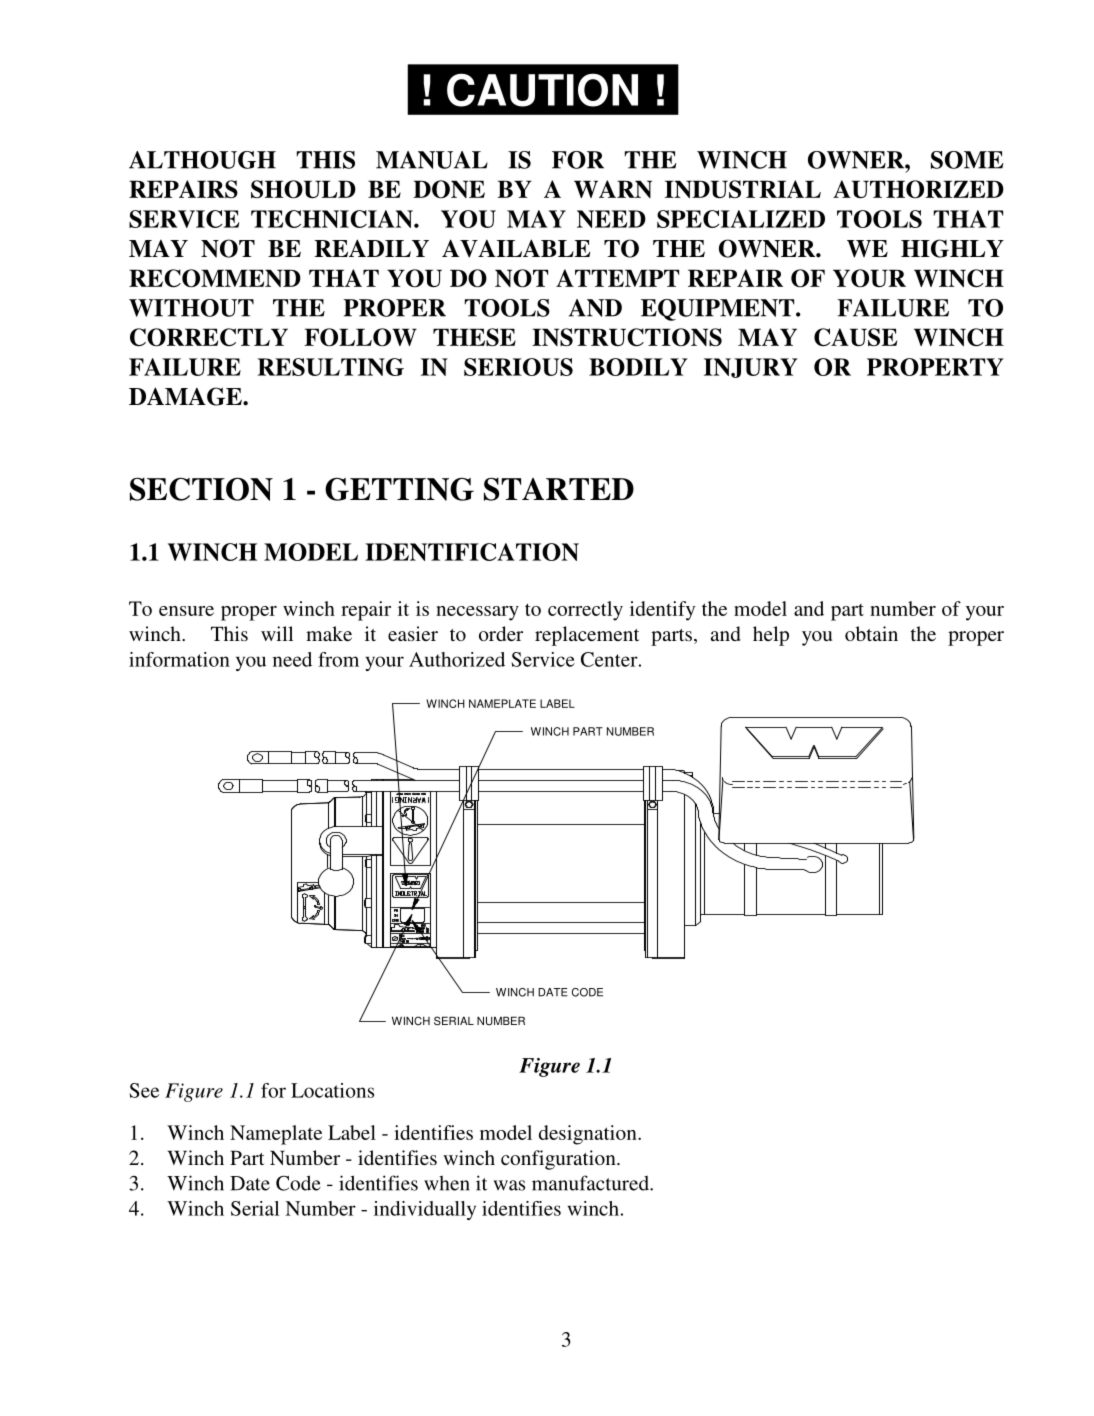 The width and height of the screenshot is (1094, 1416). Describe the element at coordinates (967, 160) in the screenshot. I see `SOME` at that location.
